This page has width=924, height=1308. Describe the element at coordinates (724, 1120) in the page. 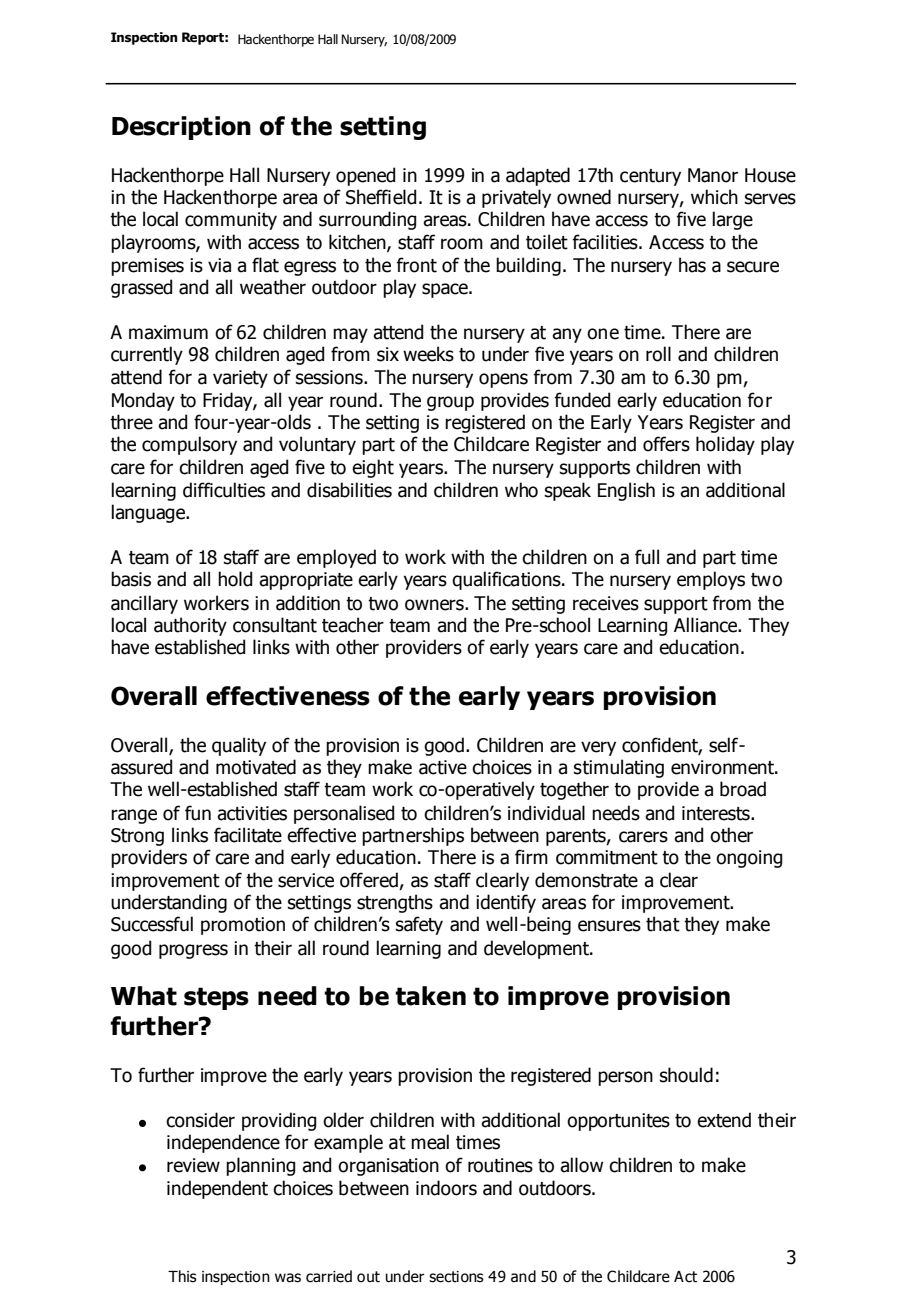

I see `extend` at that location.
